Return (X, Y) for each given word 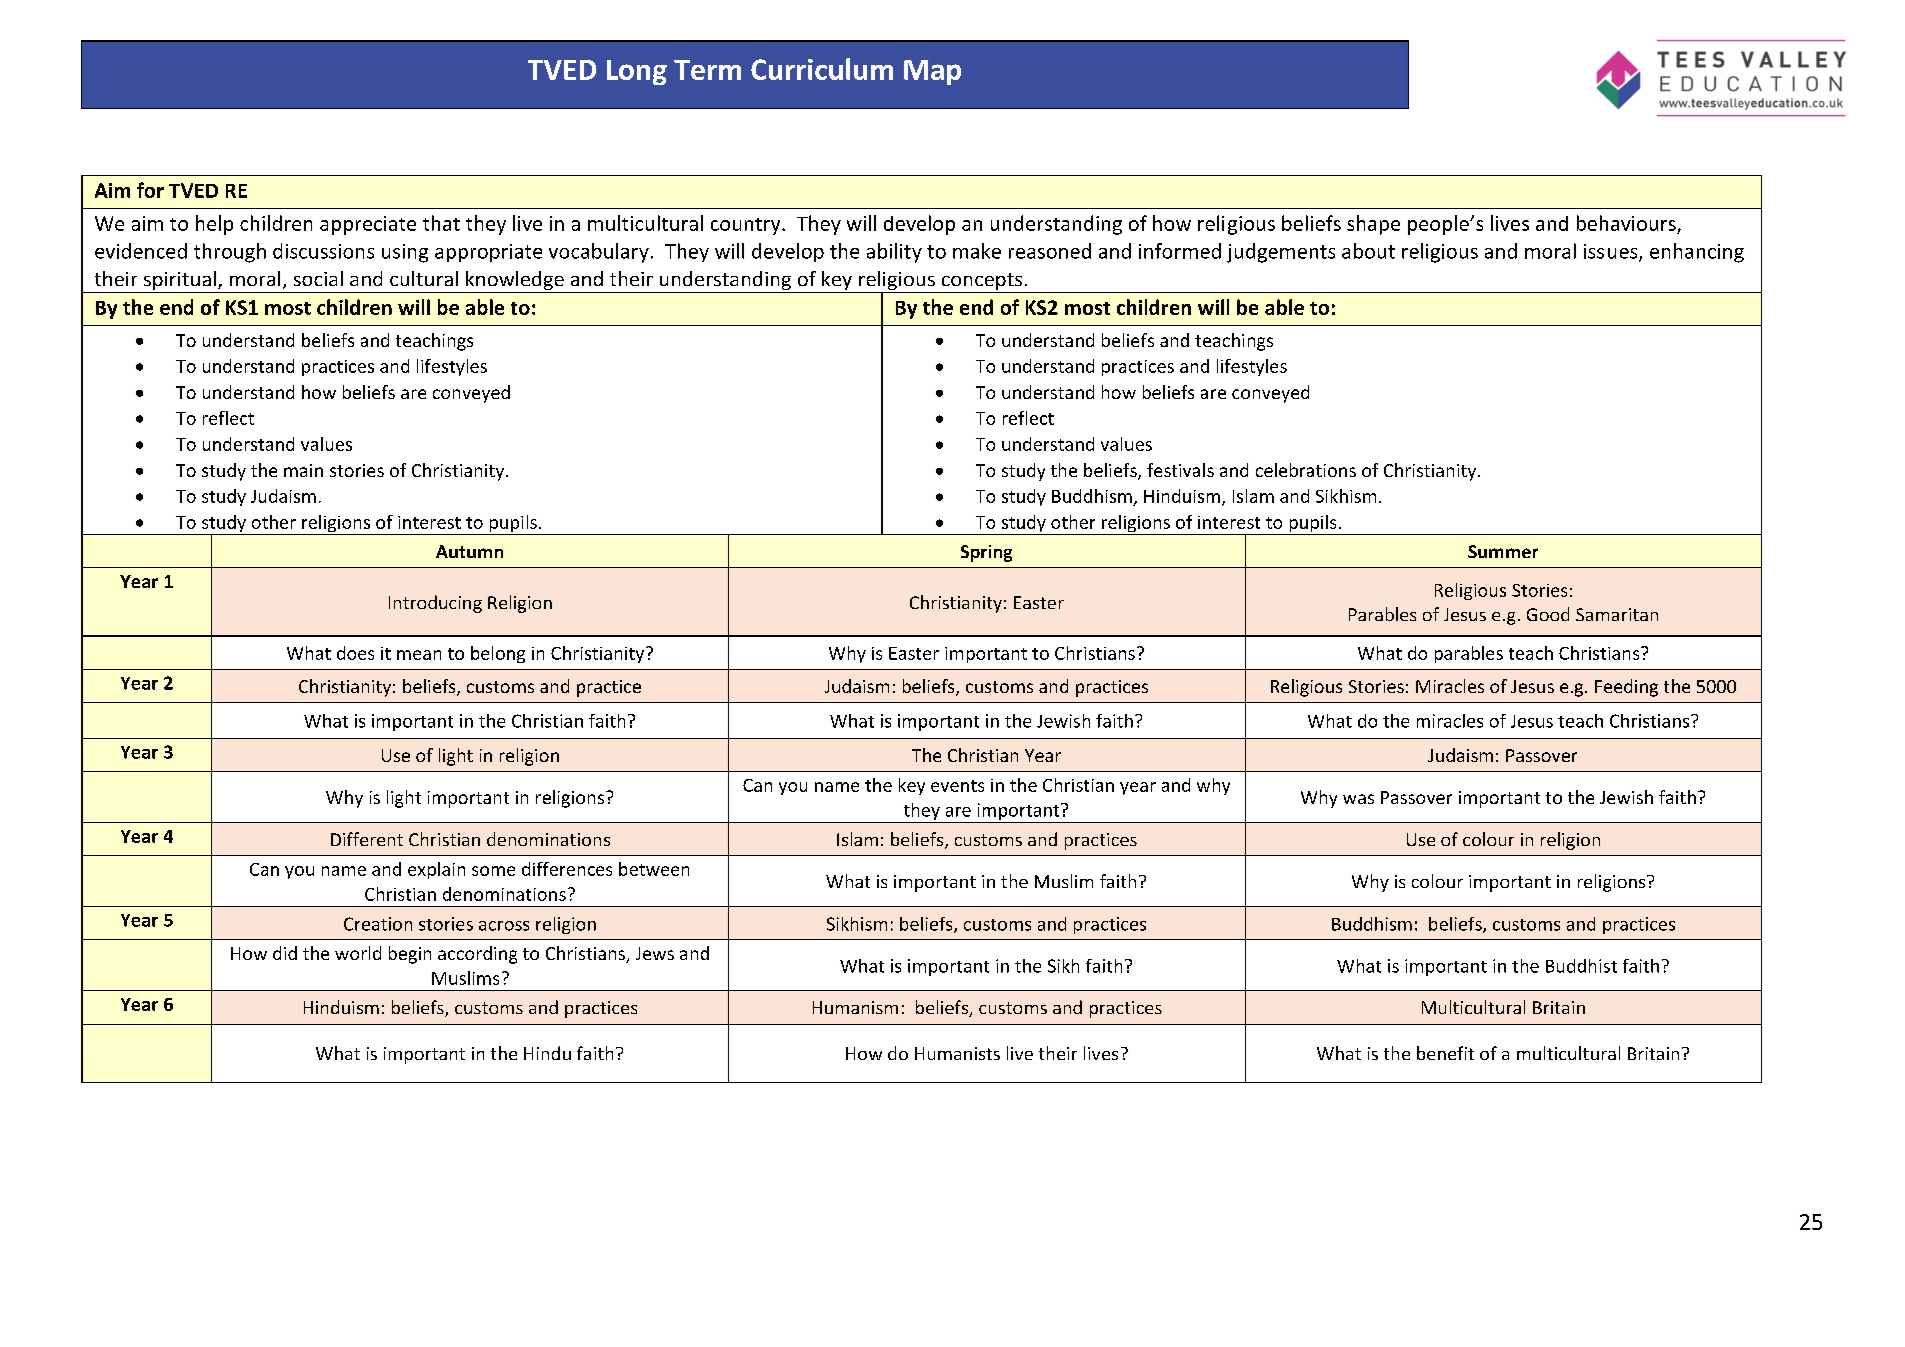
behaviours (1626, 223)
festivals (1180, 470)
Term (707, 70)
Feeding (1626, 688)
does (355, 653)
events (957, 786)
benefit (1445, 1053)
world (358, 953)
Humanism (855, 1007)
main (303, 470)
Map (932, 72)
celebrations (1306, 470)
